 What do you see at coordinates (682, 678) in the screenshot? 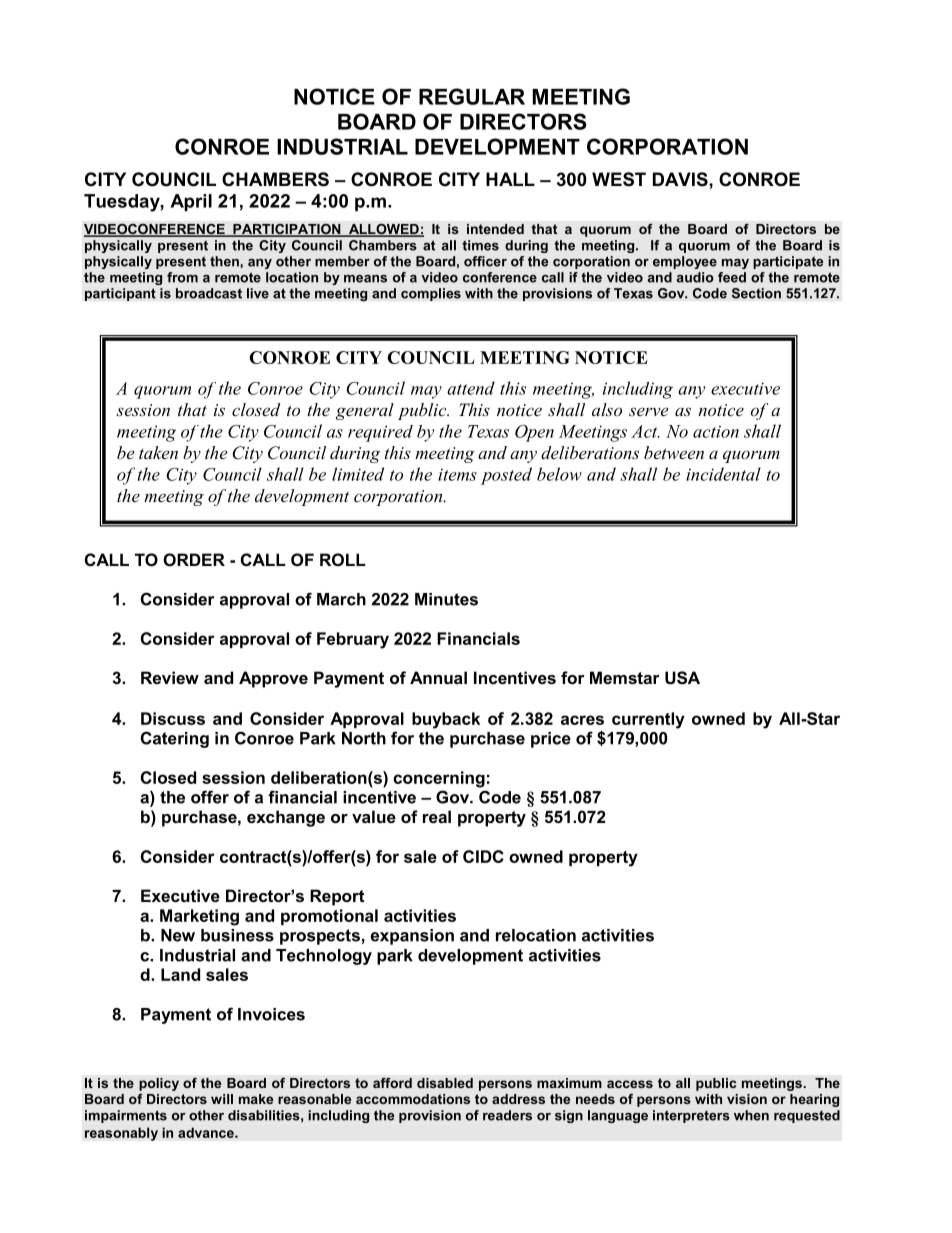
I see `USA` at bounding box center [682, 678].
